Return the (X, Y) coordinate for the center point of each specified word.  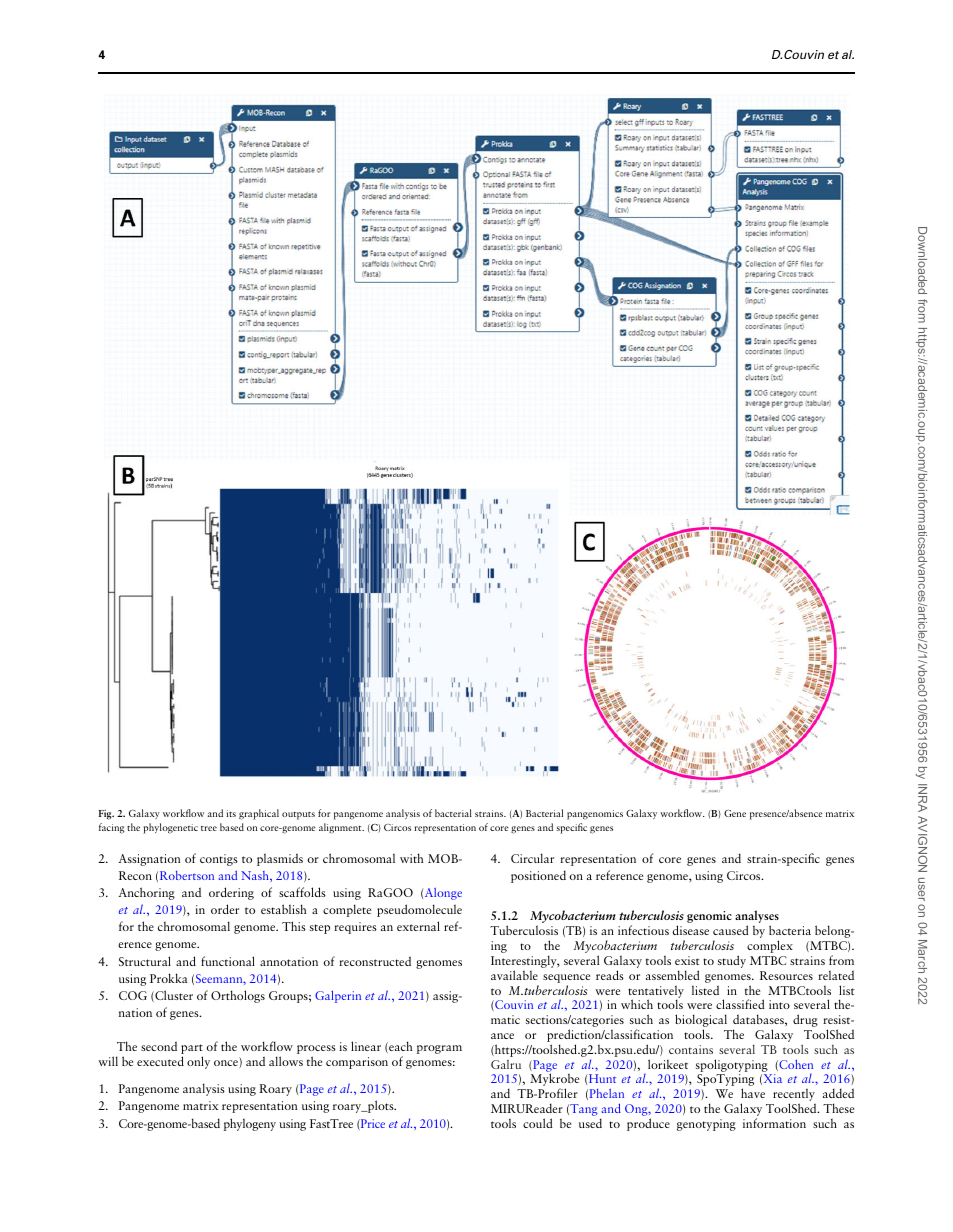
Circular (532, 858)
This (294, 926)
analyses (757, 918)
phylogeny (250, 1124)
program (439, 1049)
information (774, 1123)
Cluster (173, 996)
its (231, 813)
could (538, 1123)
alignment (341, 828)
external (418, 926)
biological (701, 1022)
